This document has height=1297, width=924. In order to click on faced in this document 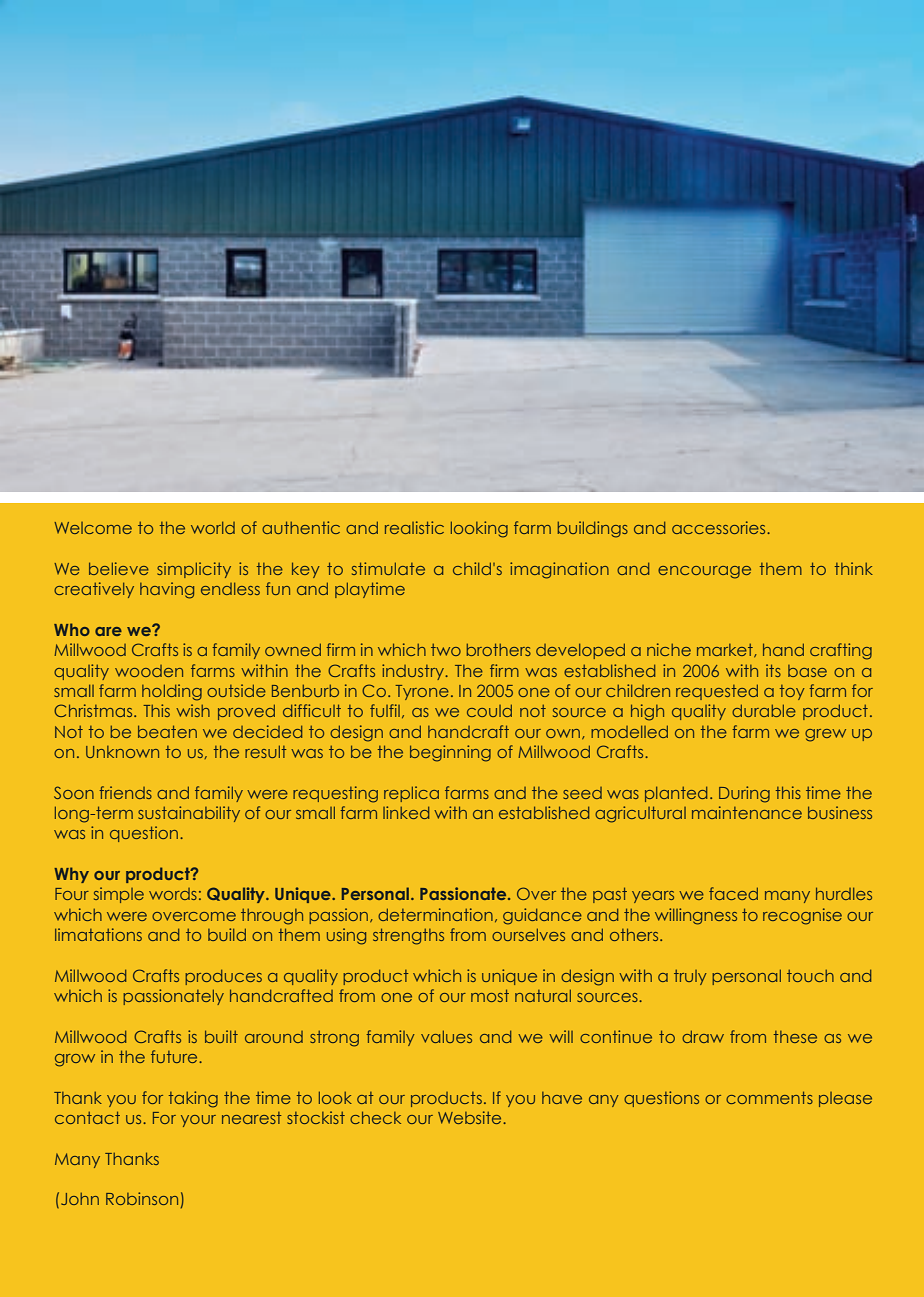, I will do `click(733, 893)`.
